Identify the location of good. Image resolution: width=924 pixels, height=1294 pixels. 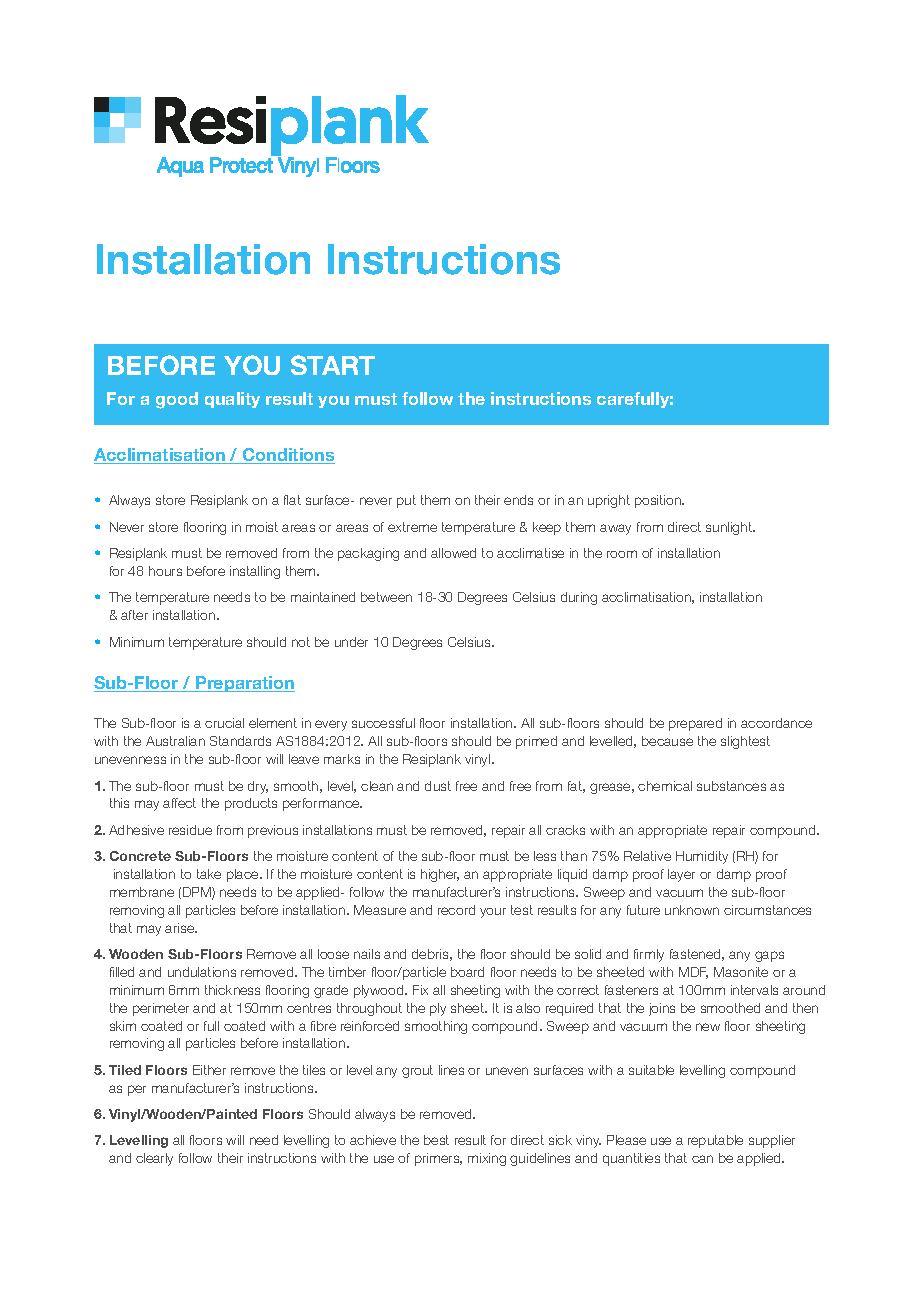
(177, 400).
